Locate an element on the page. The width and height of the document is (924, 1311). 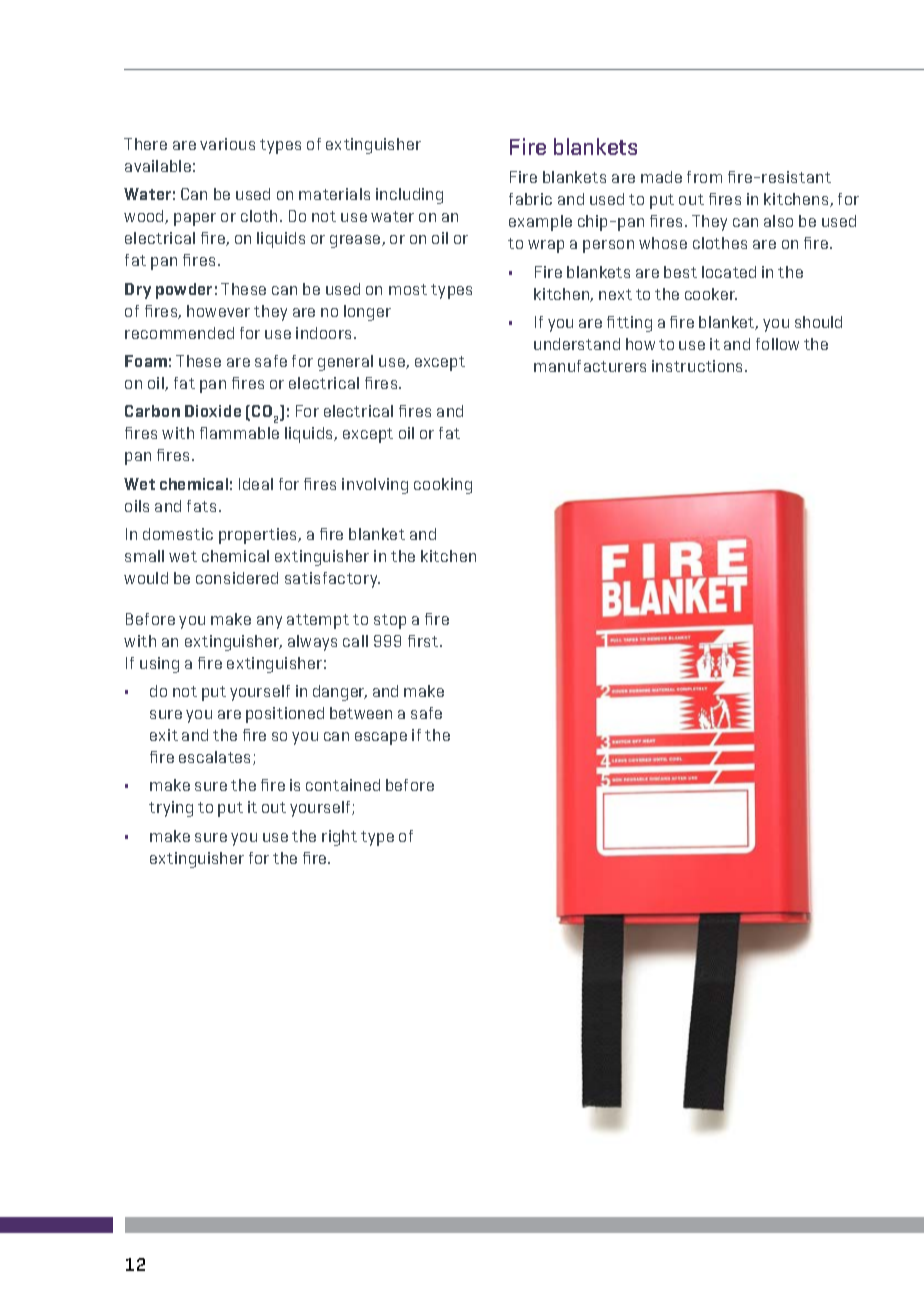
using is located at coordinates (159, 665).
